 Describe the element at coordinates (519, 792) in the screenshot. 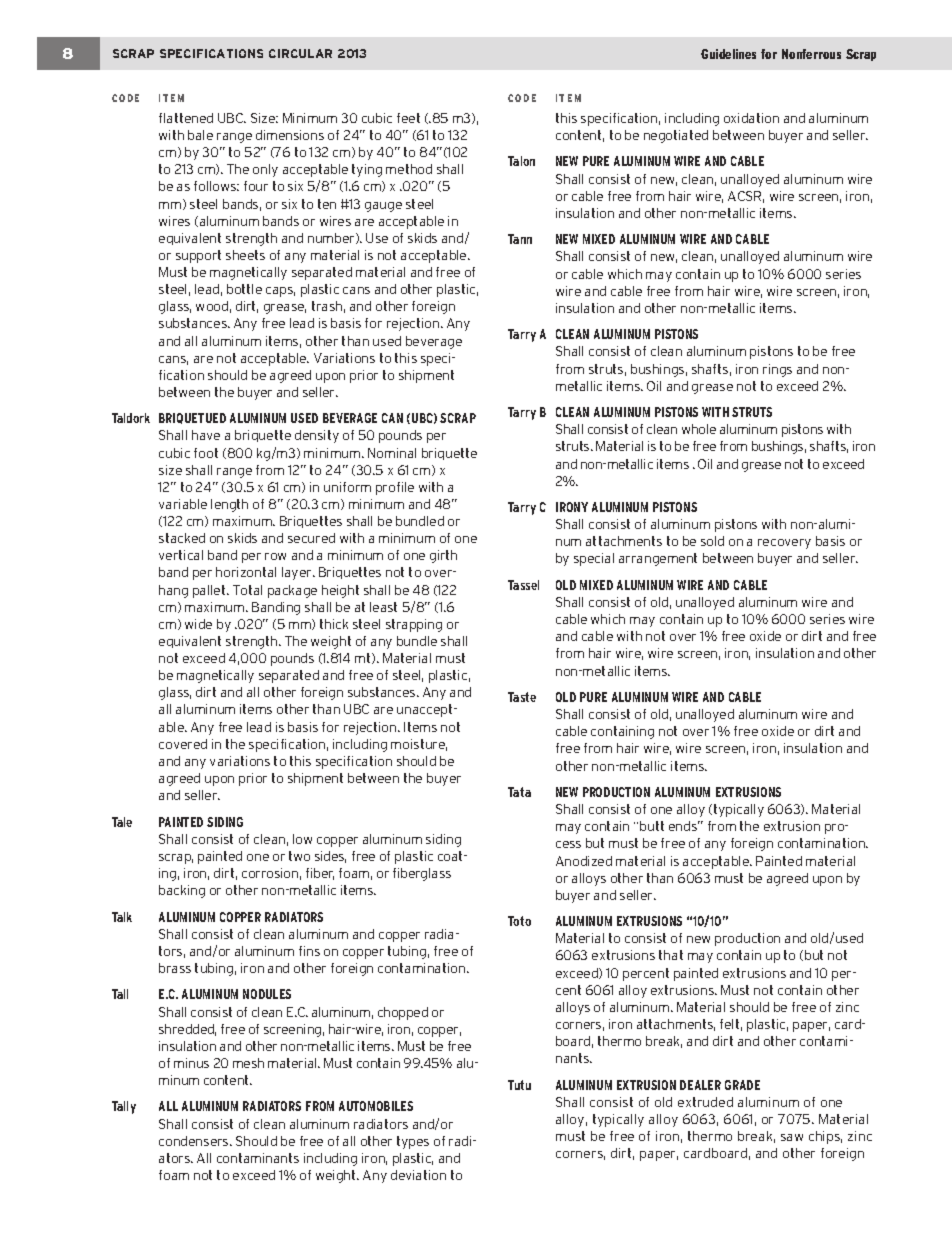

I see `Tata` at that location.
